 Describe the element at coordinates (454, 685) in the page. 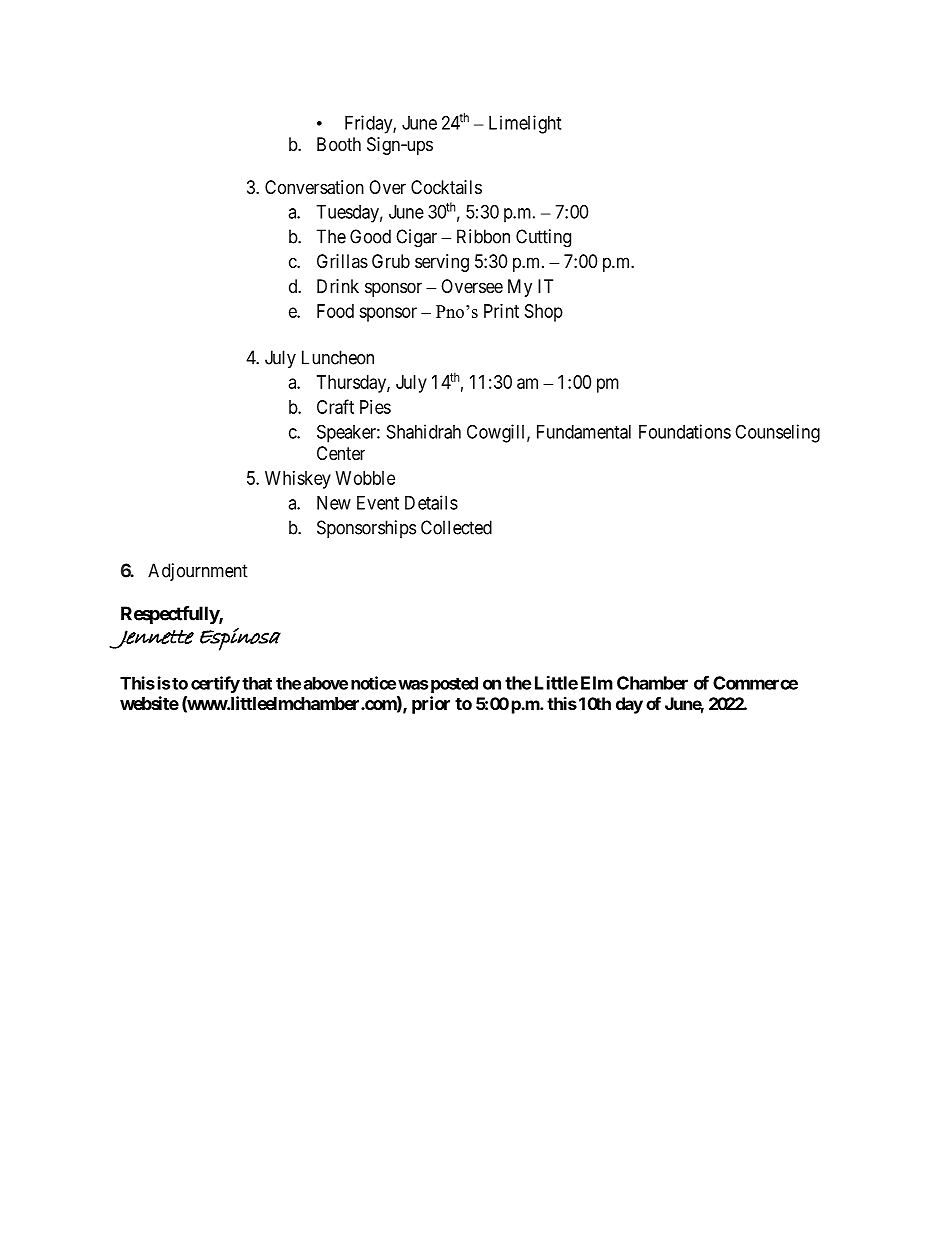

I see `posted` at that location.
